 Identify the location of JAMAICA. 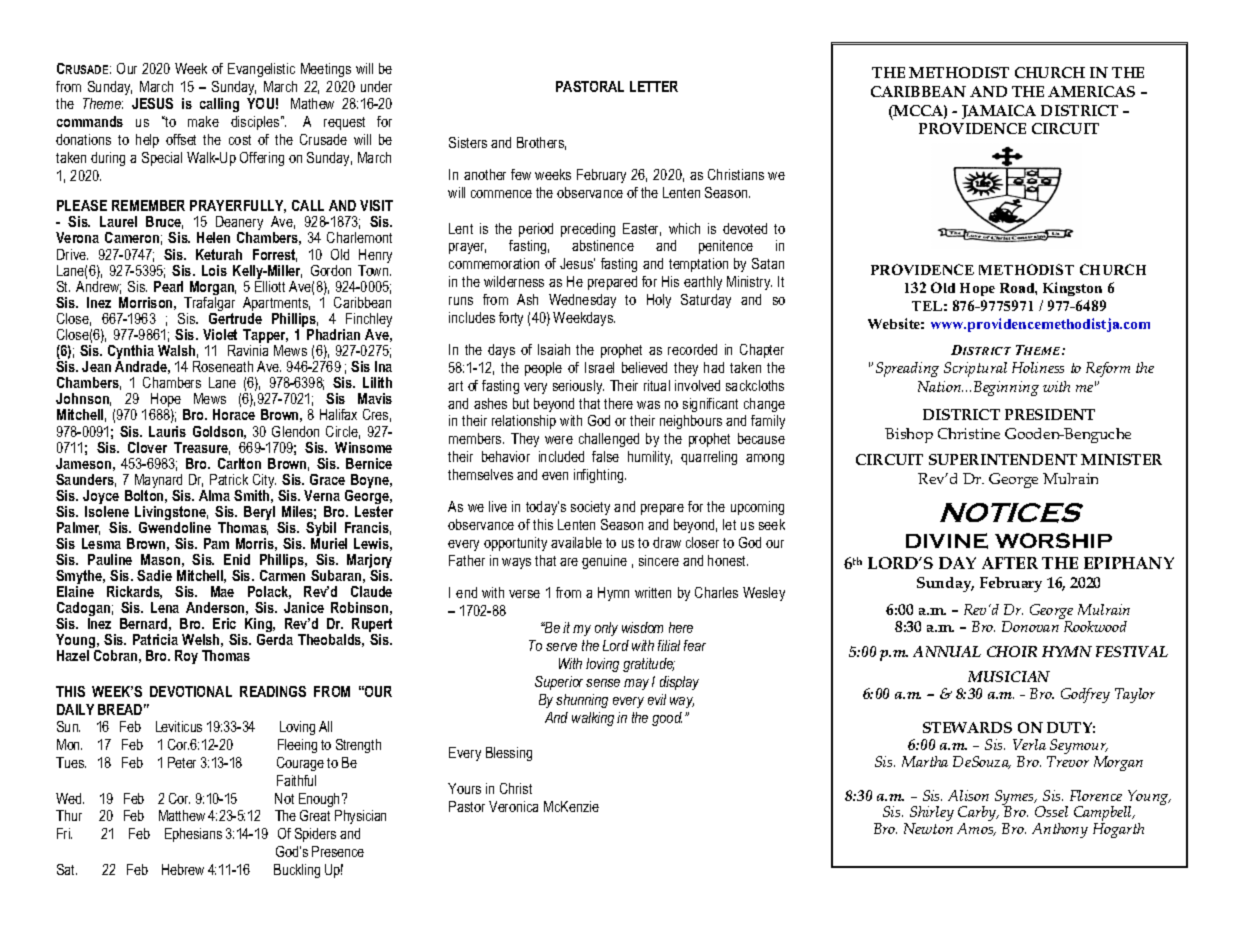
(999, 112).
